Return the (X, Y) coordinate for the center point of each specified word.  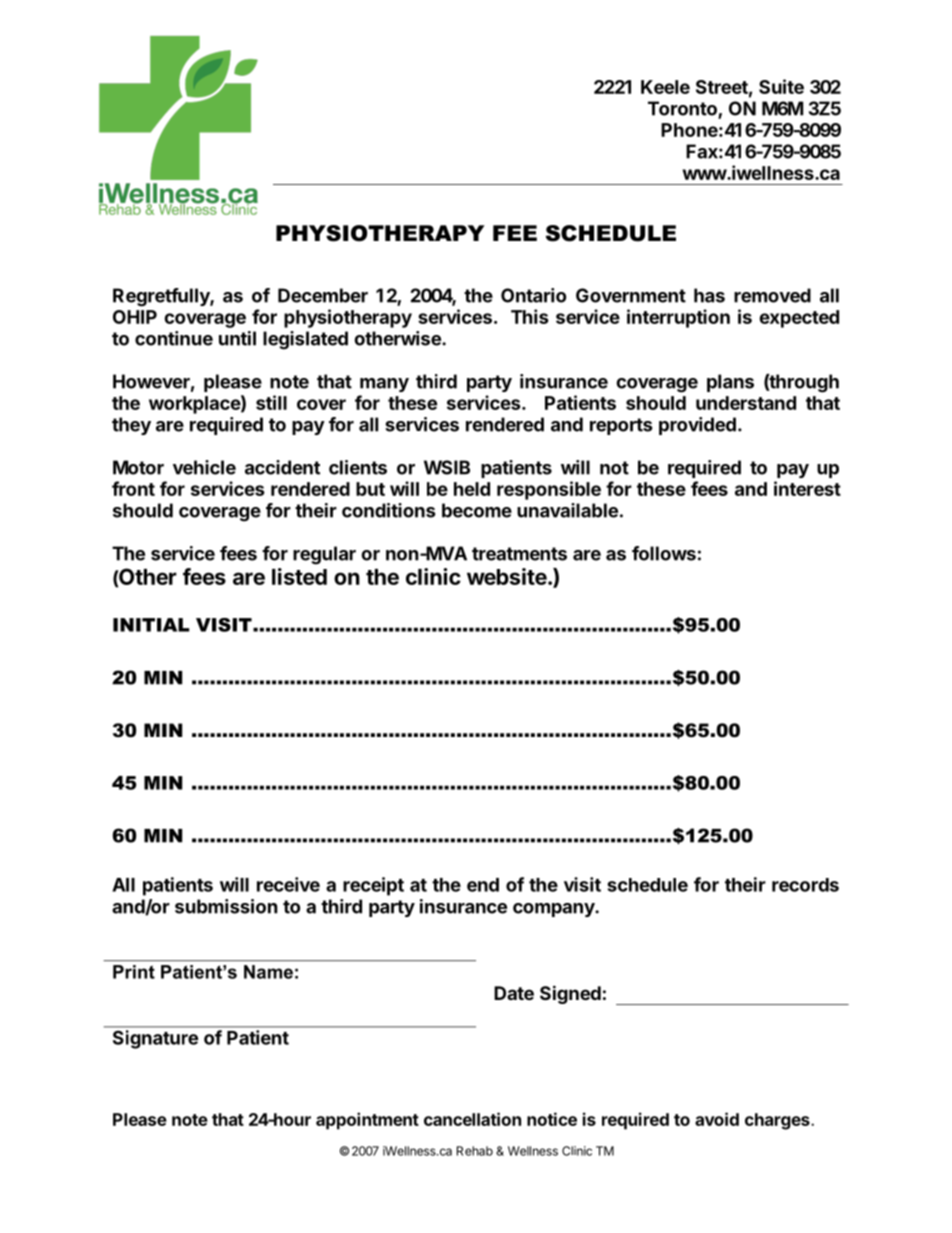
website (507, 576)
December (323, 295)
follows (664, 553)
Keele (665, 87)
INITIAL (151, 625)
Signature (155, 1039)
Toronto (683, 109)
